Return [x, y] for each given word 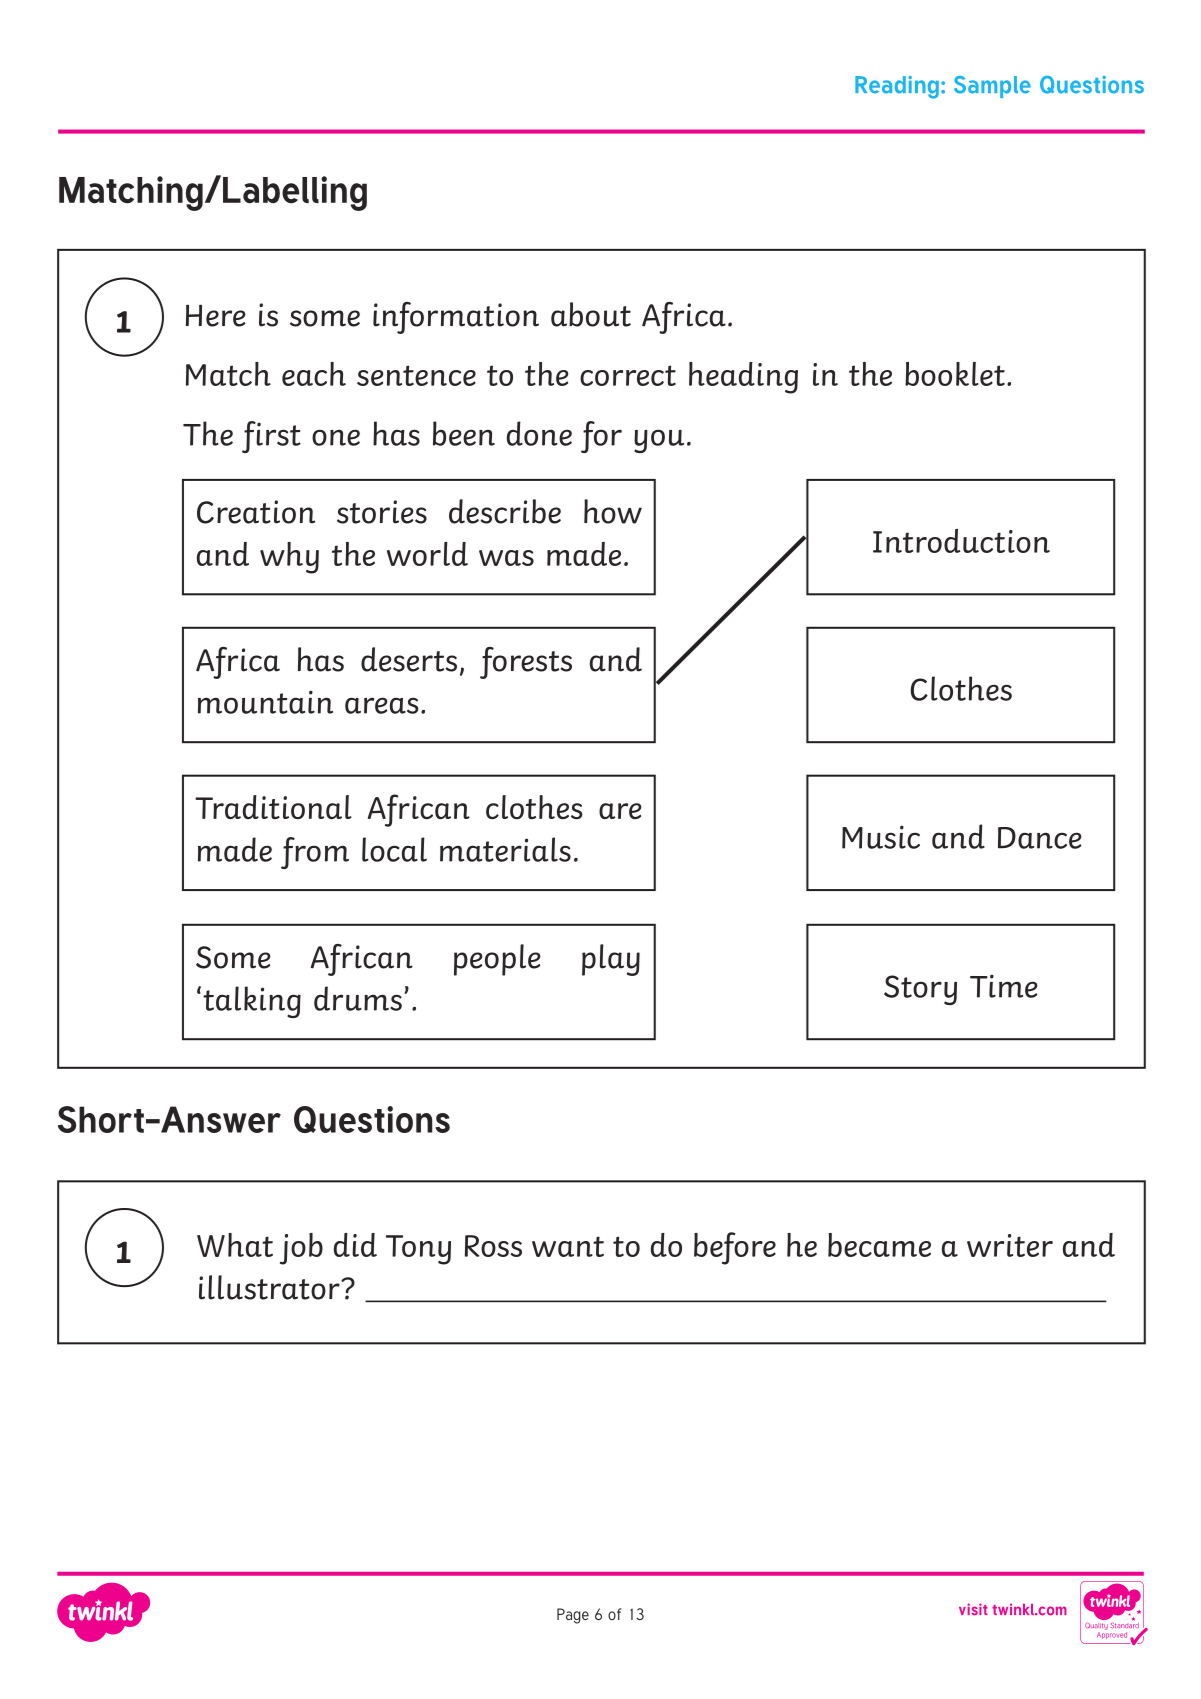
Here [216, 316]
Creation [256, 512]
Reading [897, 87]
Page [573, 1616]
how [613, 511]
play [611, 960]
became [879, 1245]
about [591, 314]
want [568, 1246]
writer [1010, 1245]
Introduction [961, 541]
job [301, 1249]
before [735, 1248]
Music [881, 837]
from [315, 853]
